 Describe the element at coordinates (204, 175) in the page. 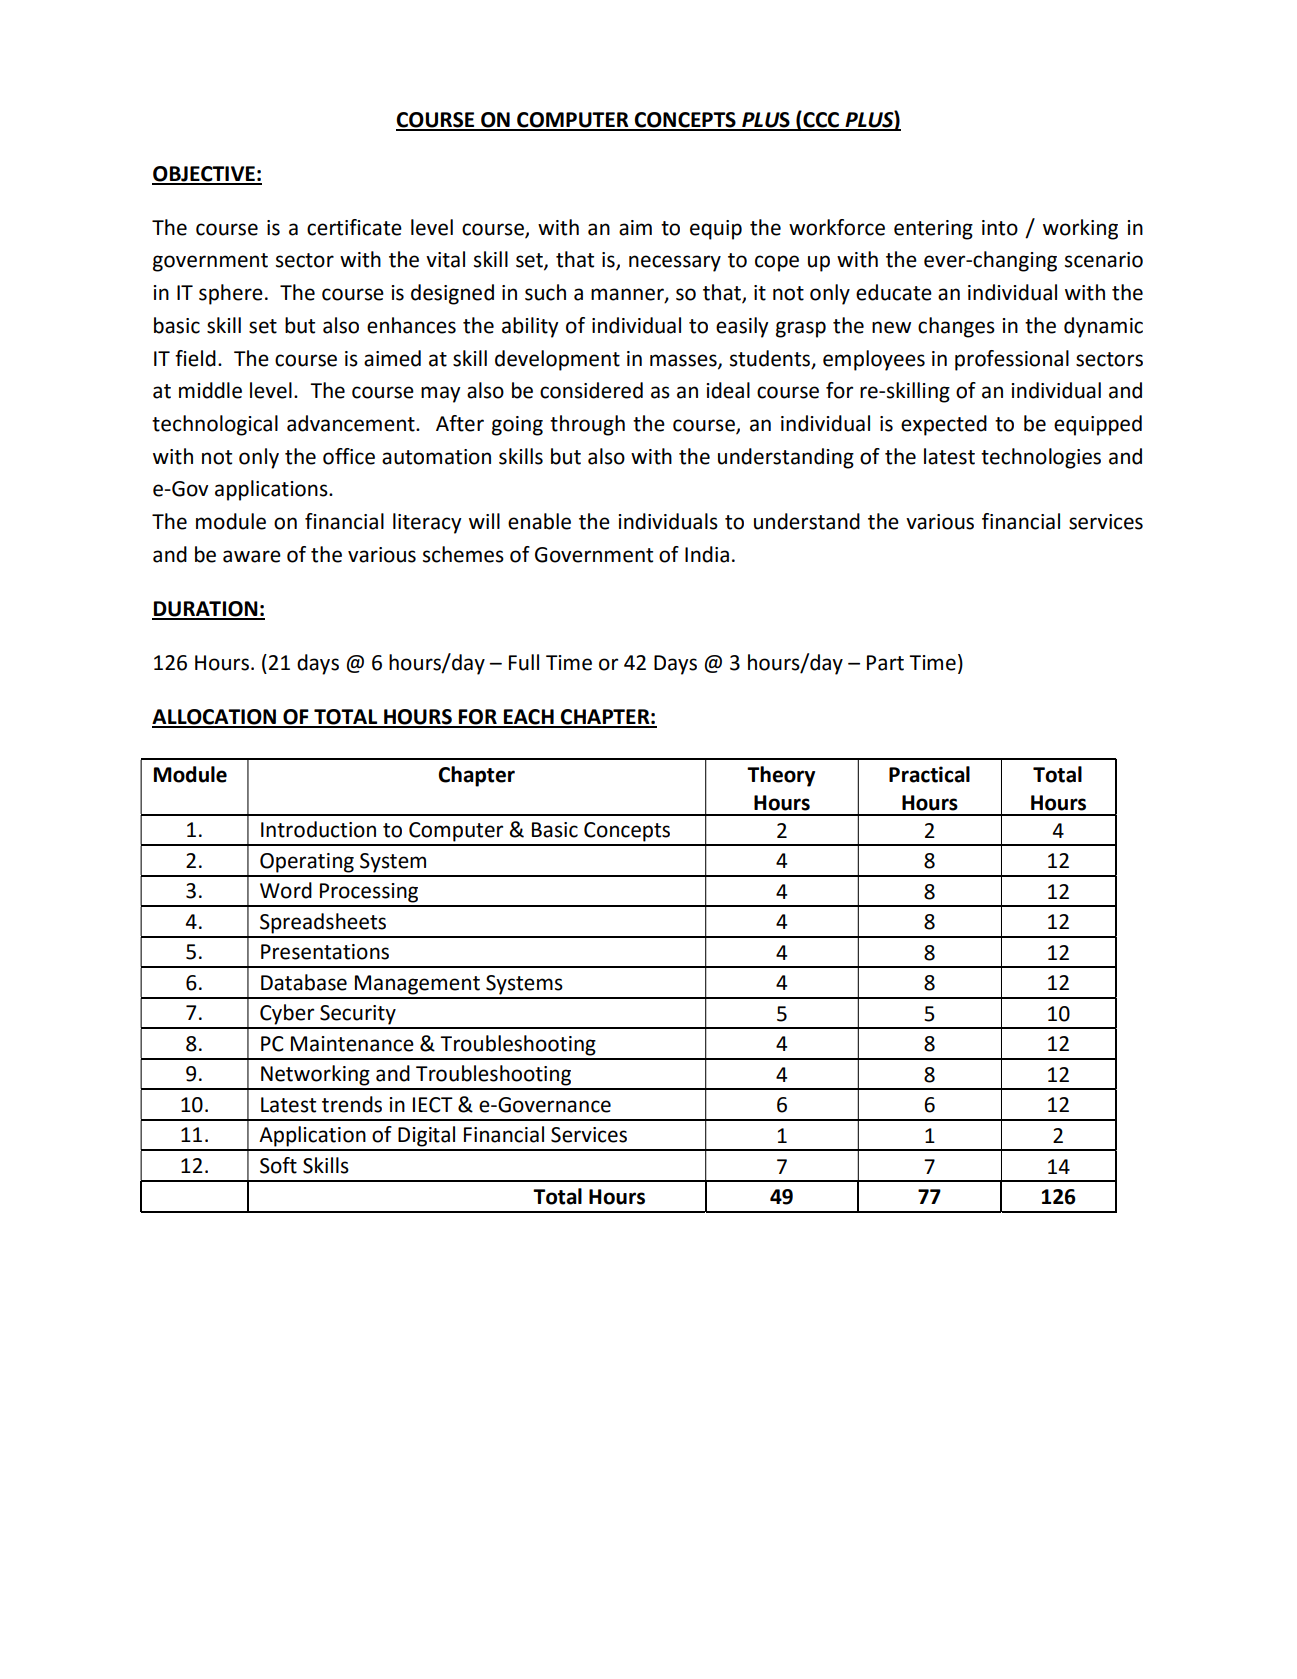

I see `OBJECTIVE` at that location.
